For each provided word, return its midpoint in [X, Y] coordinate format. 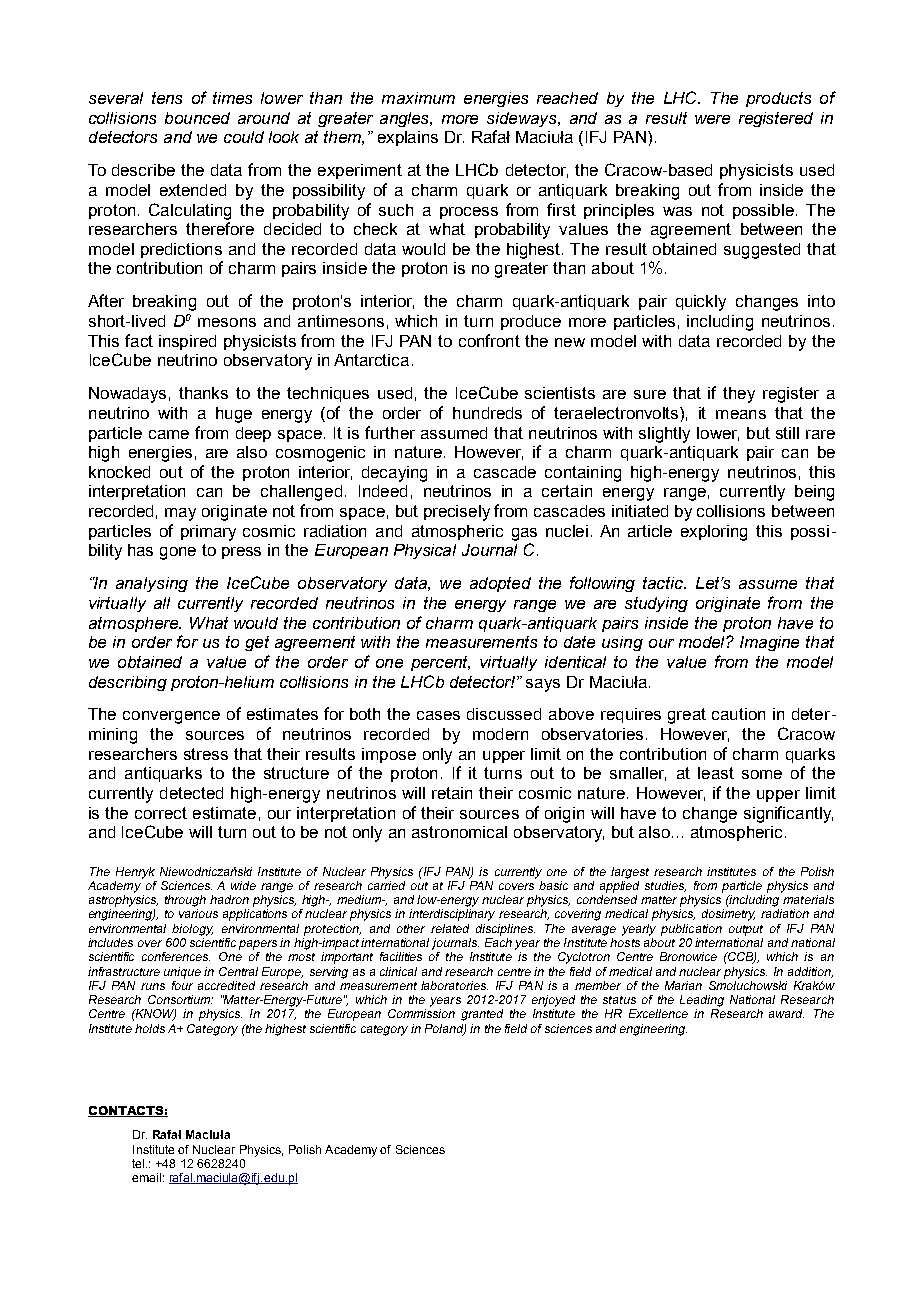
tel [139, 1163]
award [786, 1013]
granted [482, 1015]
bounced [197, 118]
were [712, 119]
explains [408, 138]
